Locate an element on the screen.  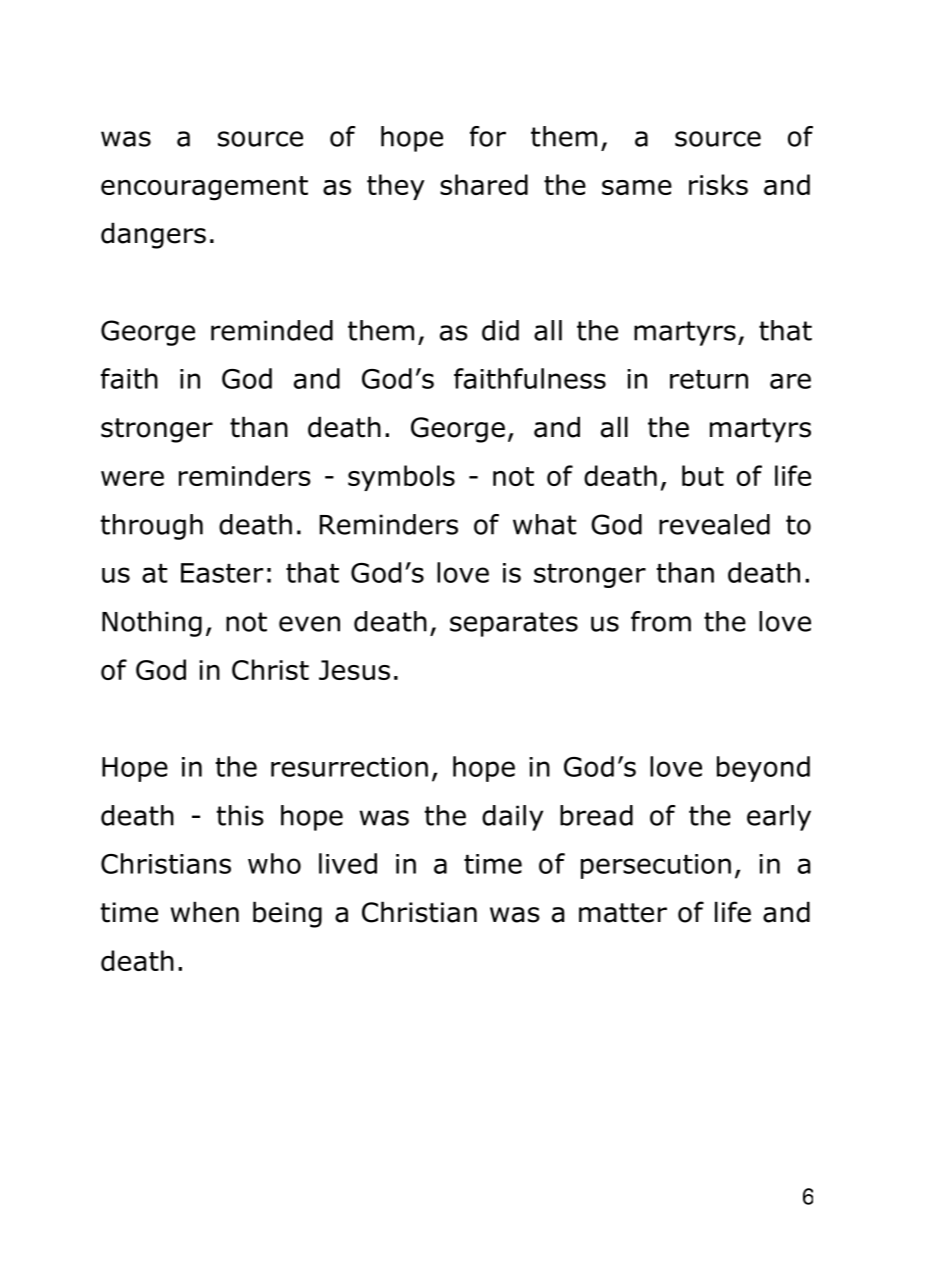
what is located at coordinates (544, 524).
